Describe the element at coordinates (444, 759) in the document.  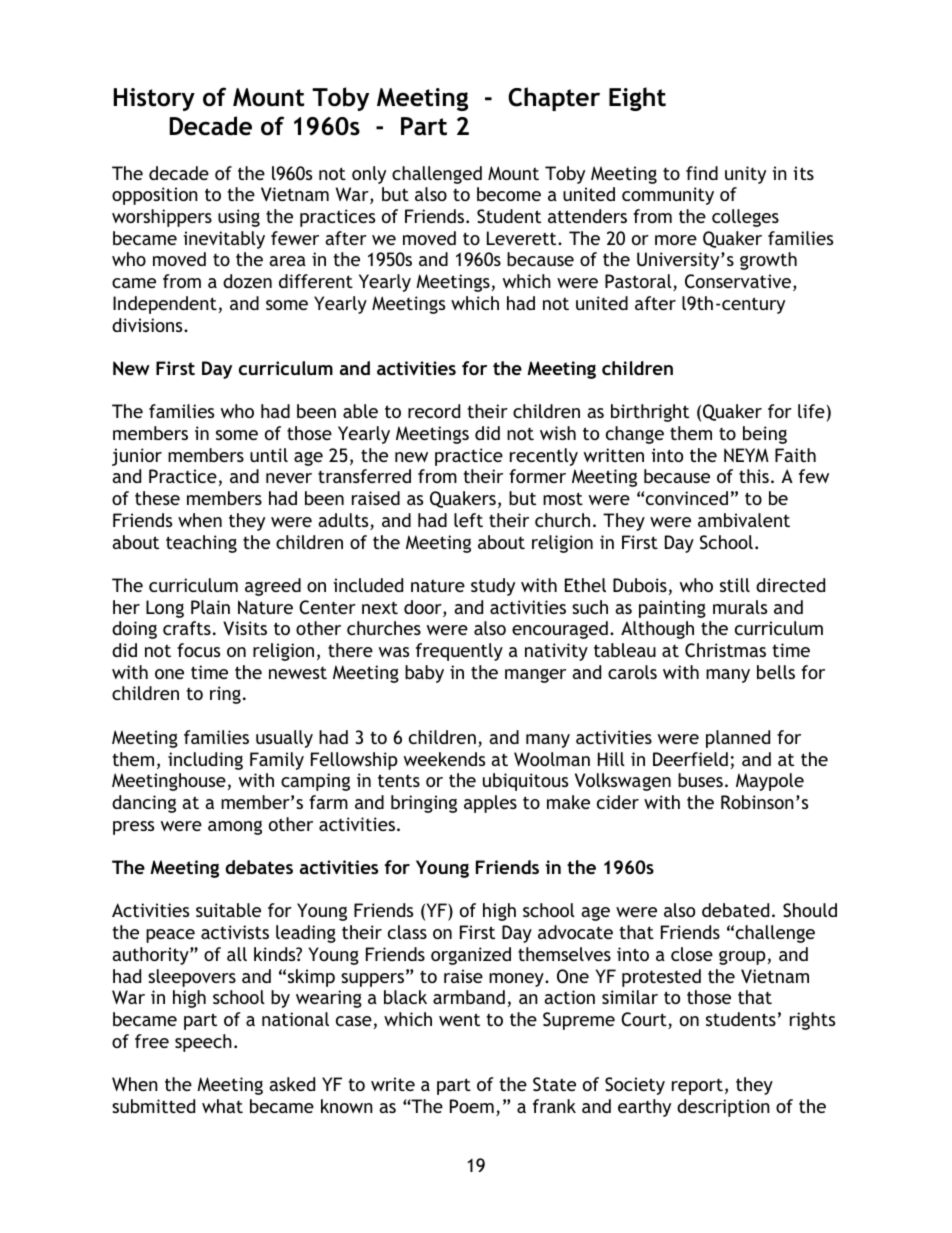
I see `weekends` at that location.
